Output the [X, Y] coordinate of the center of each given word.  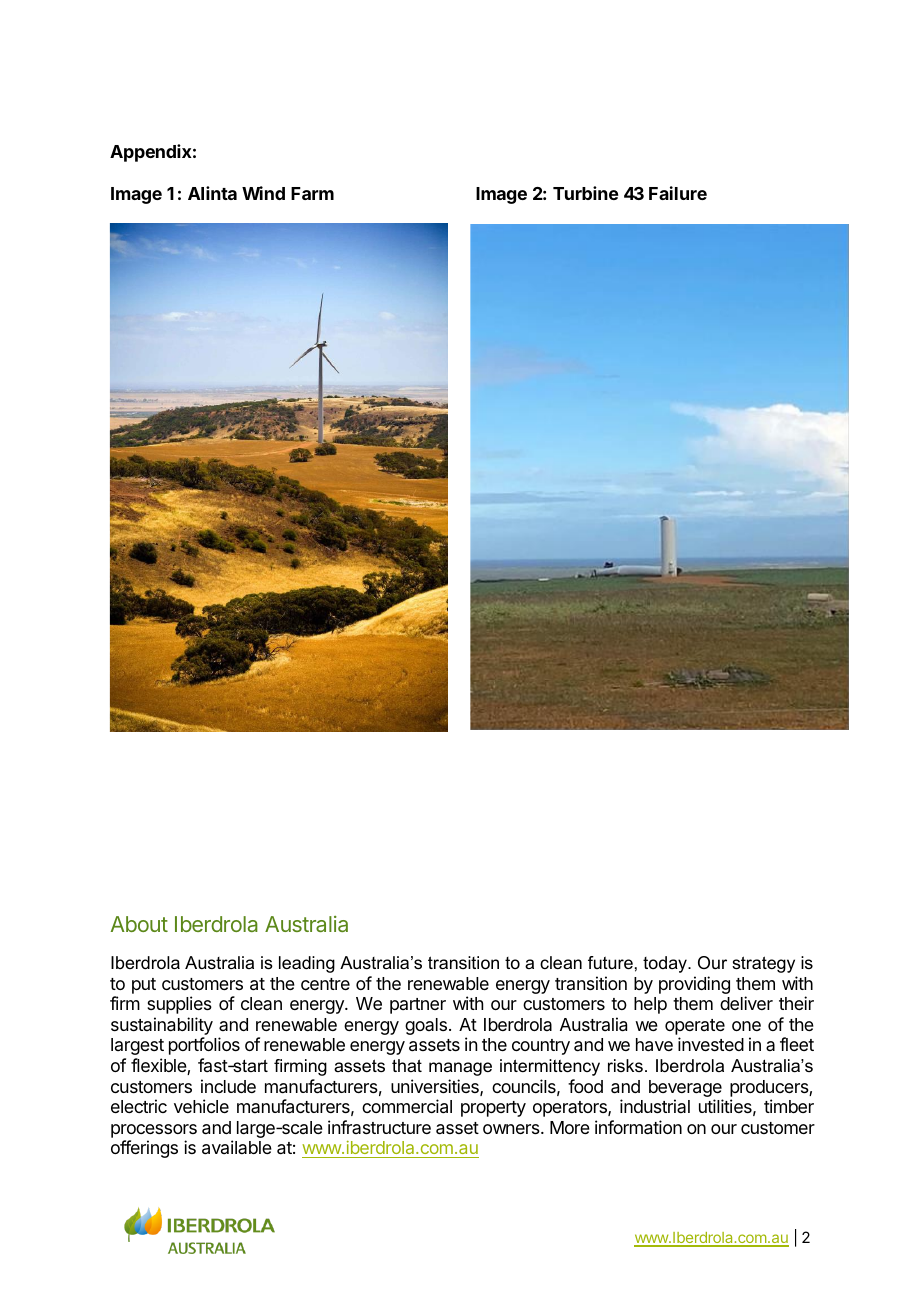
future [610, 963]
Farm [312, 193]
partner [418, 1006]
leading [307, 964]
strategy [763, 964]
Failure [678, 193]
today [666, 964]
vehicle [201, 1106]
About [139, 924]
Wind [263, 193]
